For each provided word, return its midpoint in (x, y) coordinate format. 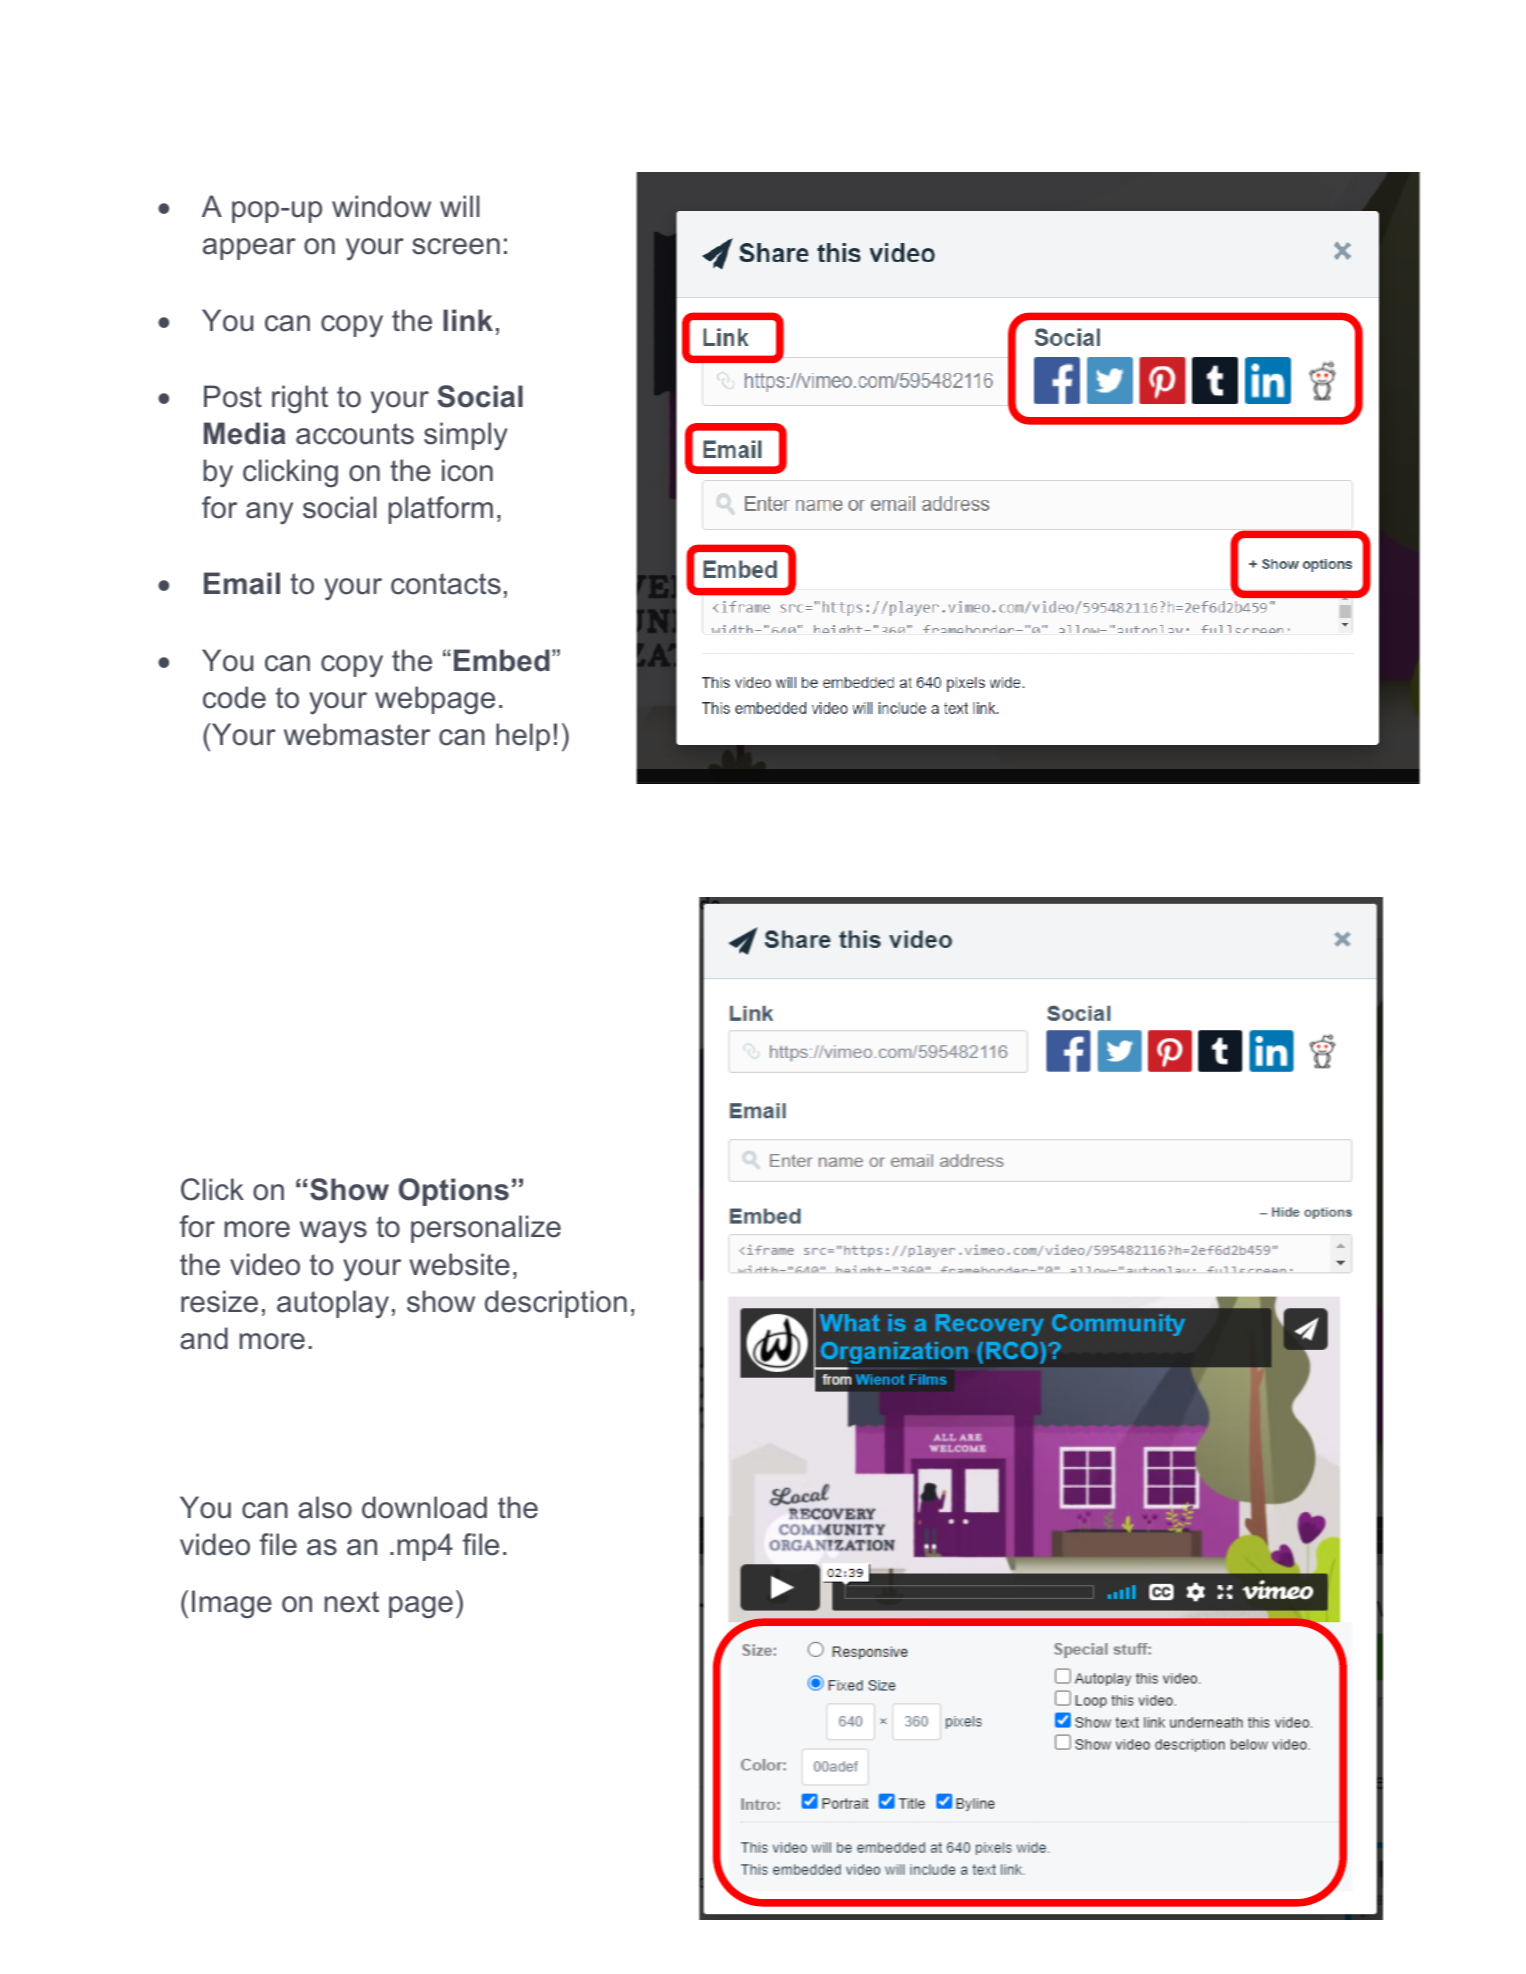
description (556, 1304)
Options (454, 1192)
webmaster (357, 734)
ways (333, 1232)
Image (232, 1604)
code (234, 697)
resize (219, 1301)
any (269, 513)
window (381, 206)
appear (249, 249)
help (523, 737)
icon (467, 470)
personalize (486, 1229)
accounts (355, 434)
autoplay (333, 1304)
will (460, 206)
